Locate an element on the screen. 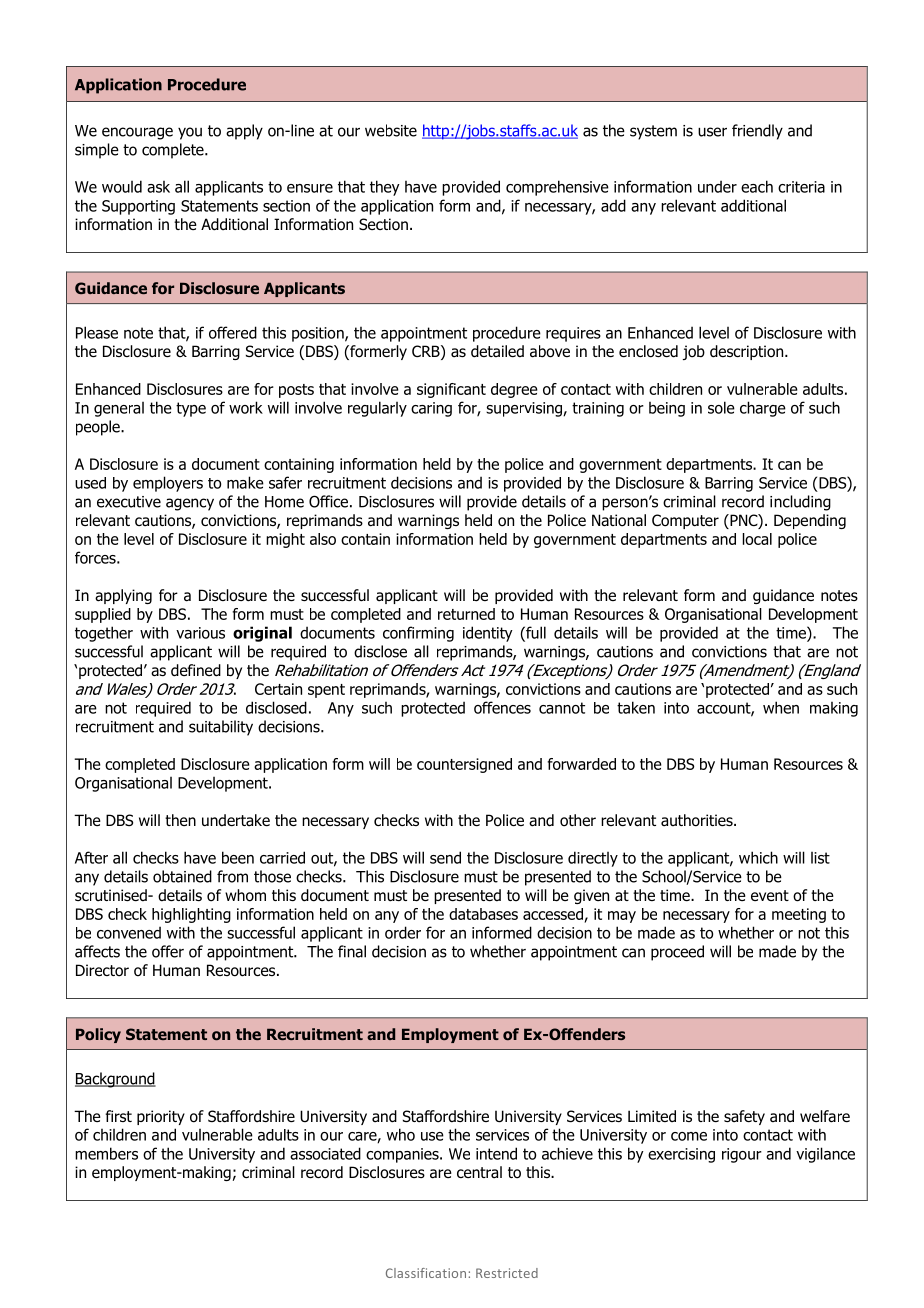 This screenshot has width=924, height=1308. local is located at coordinates (757, 539).
